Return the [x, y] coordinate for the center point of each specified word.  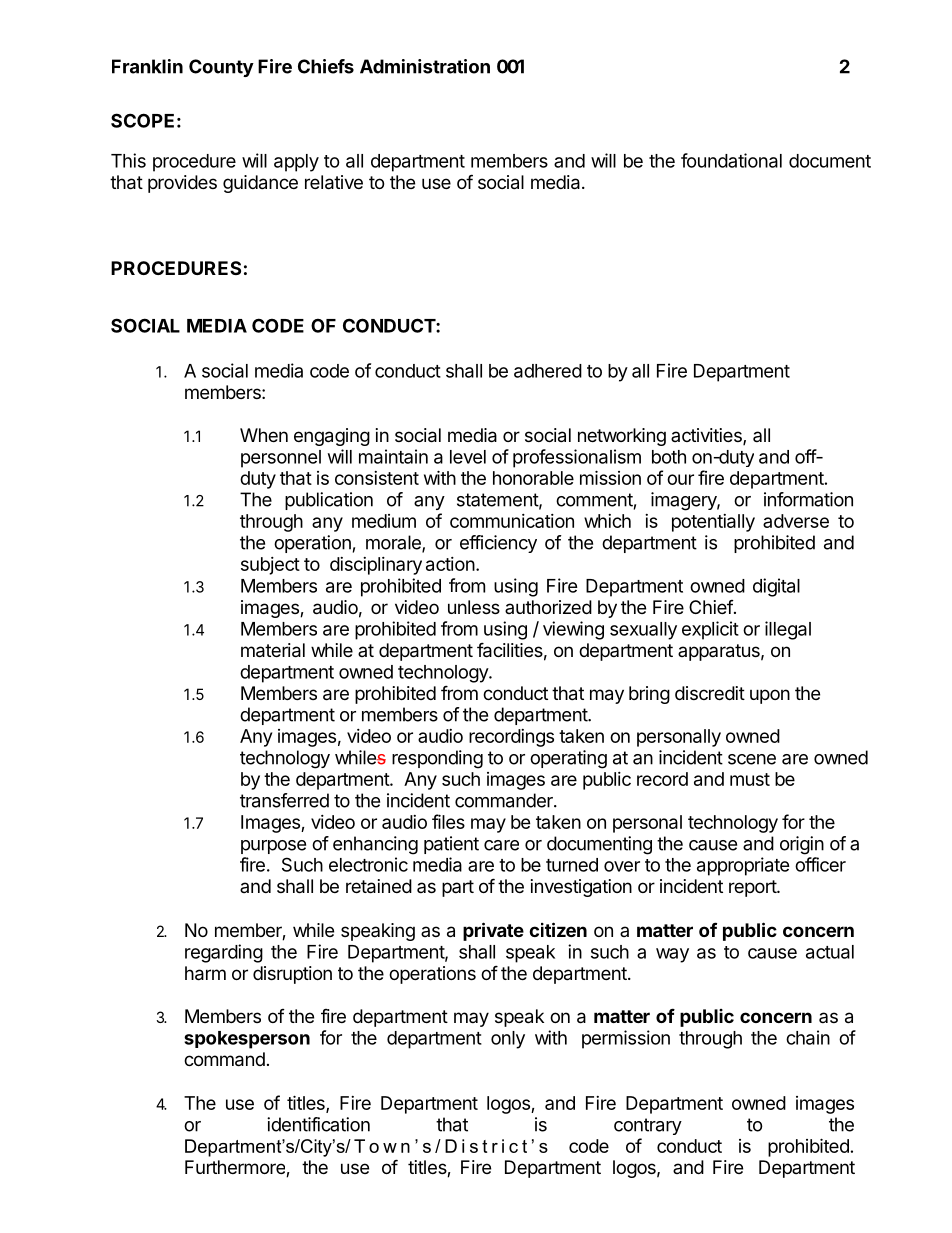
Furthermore [236, 1168]
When [264, 435]
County [221, 68]
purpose [273, 847]
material [273, 650]
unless [474, 607]
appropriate [743, 866]
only [508, 1040]
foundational [731, 160]
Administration [425, 66]
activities [707, 436]
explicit [710, 630]
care [501, 845]
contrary [648, 1126]
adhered [548, 371]
